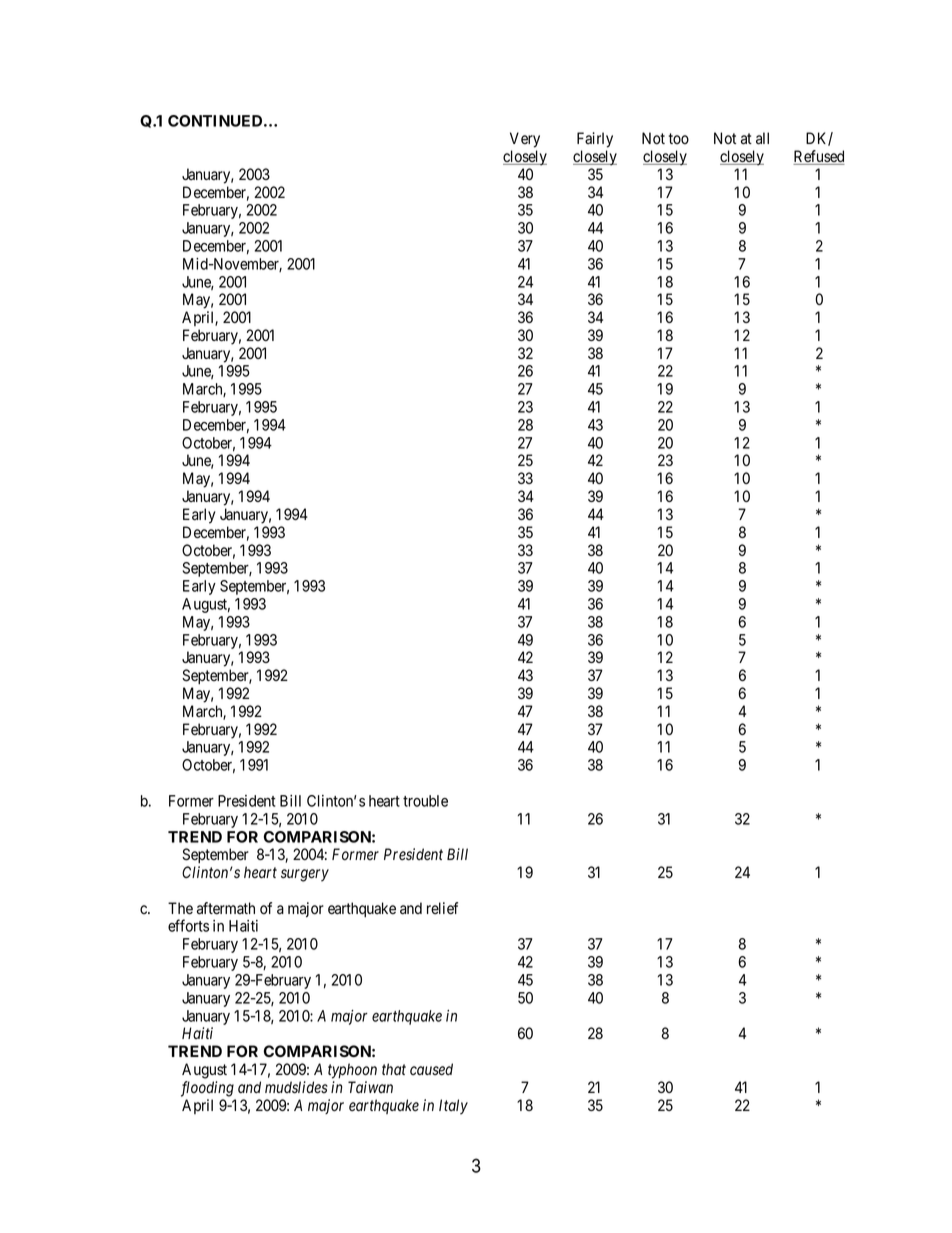  Describe the element at coordinates (431, 1069) in the document. I see `caused` at that location.
